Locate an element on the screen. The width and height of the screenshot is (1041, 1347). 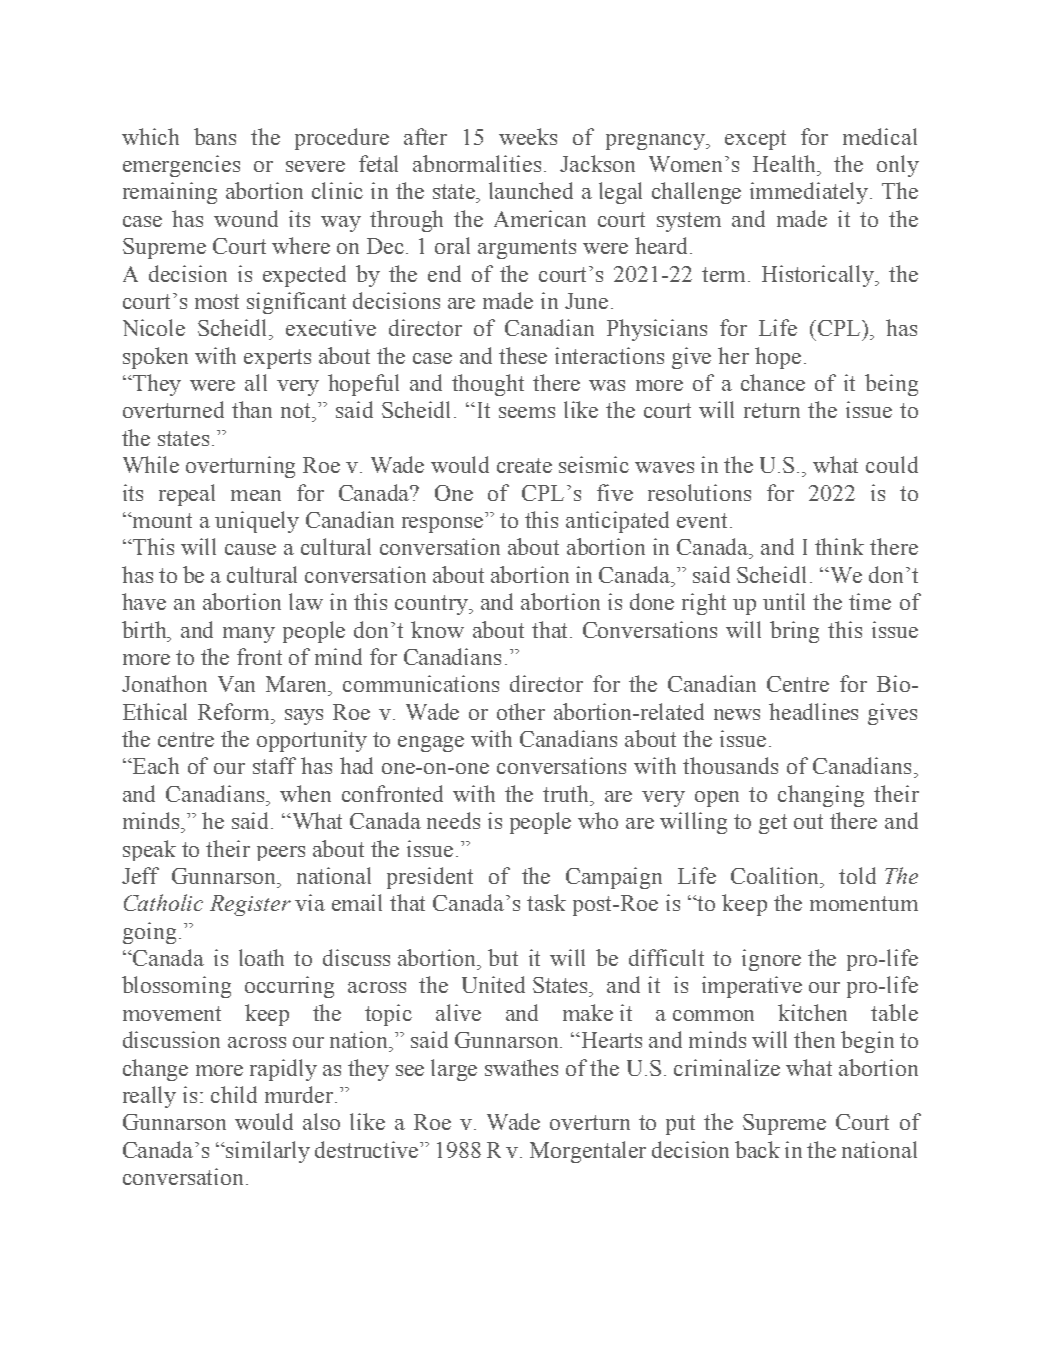
child is located at coordinates (234, 1094).
